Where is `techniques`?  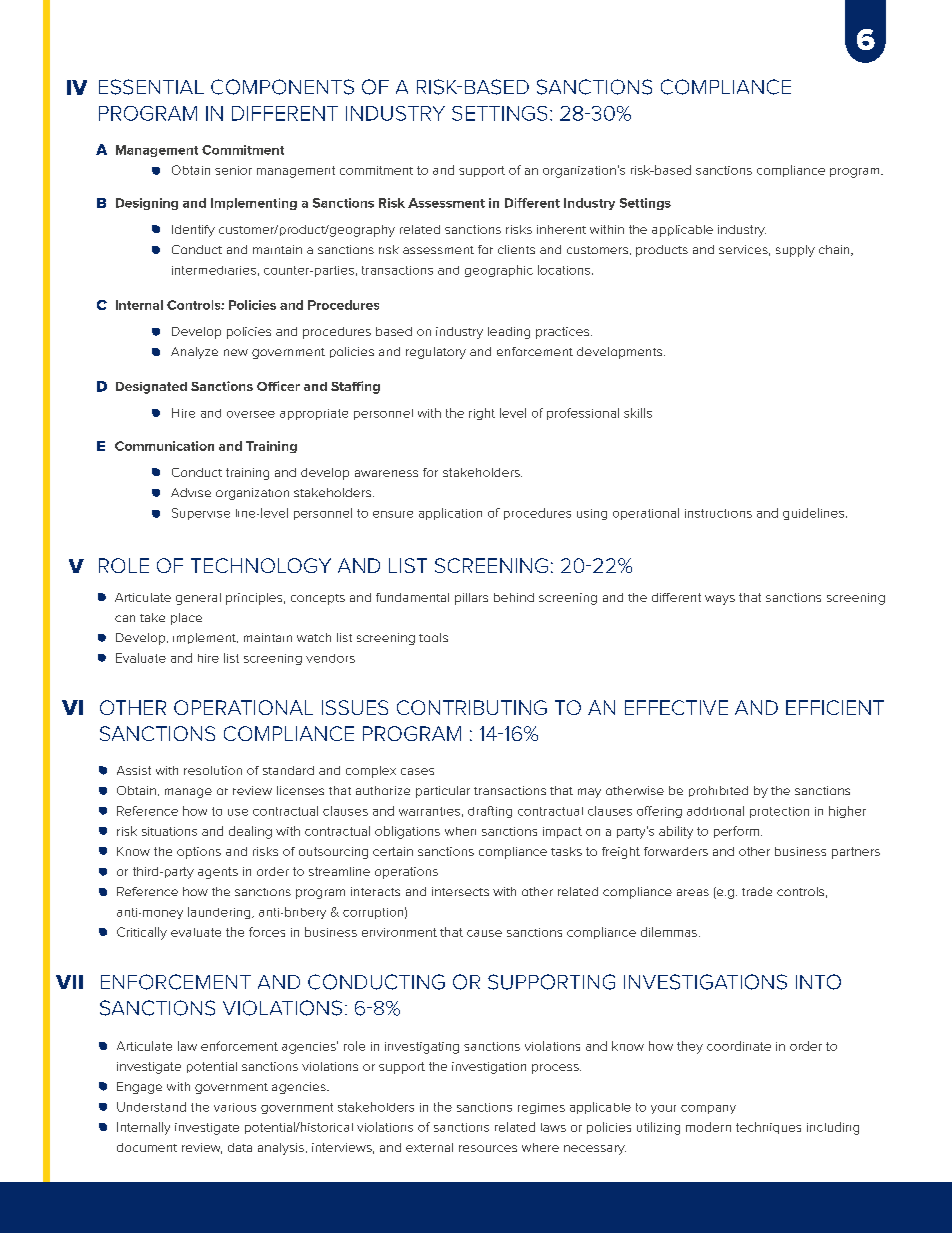 techniques is located at coordinates (768, 1128).
